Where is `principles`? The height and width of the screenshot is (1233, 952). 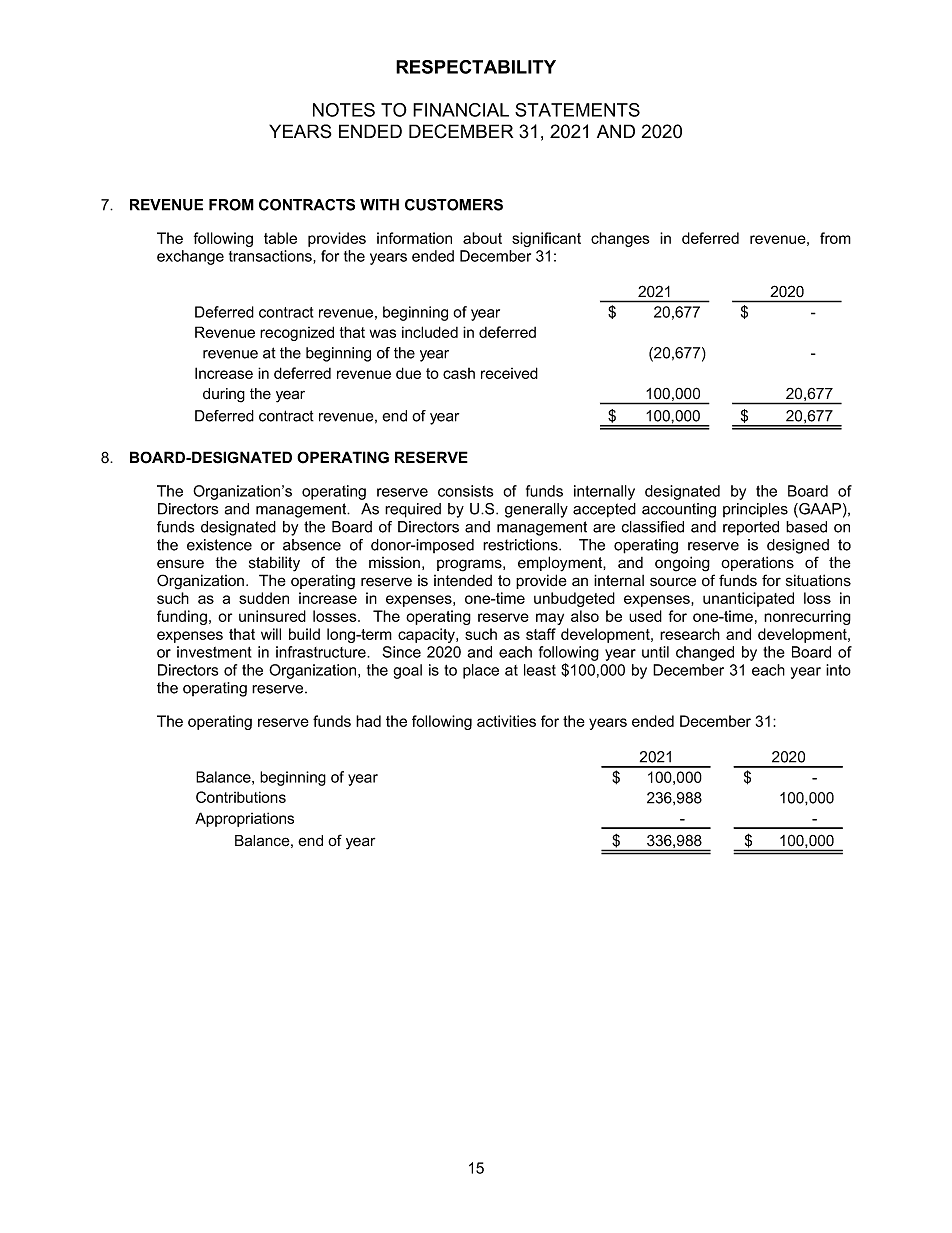 principles is located at coordinates (755, 510).
